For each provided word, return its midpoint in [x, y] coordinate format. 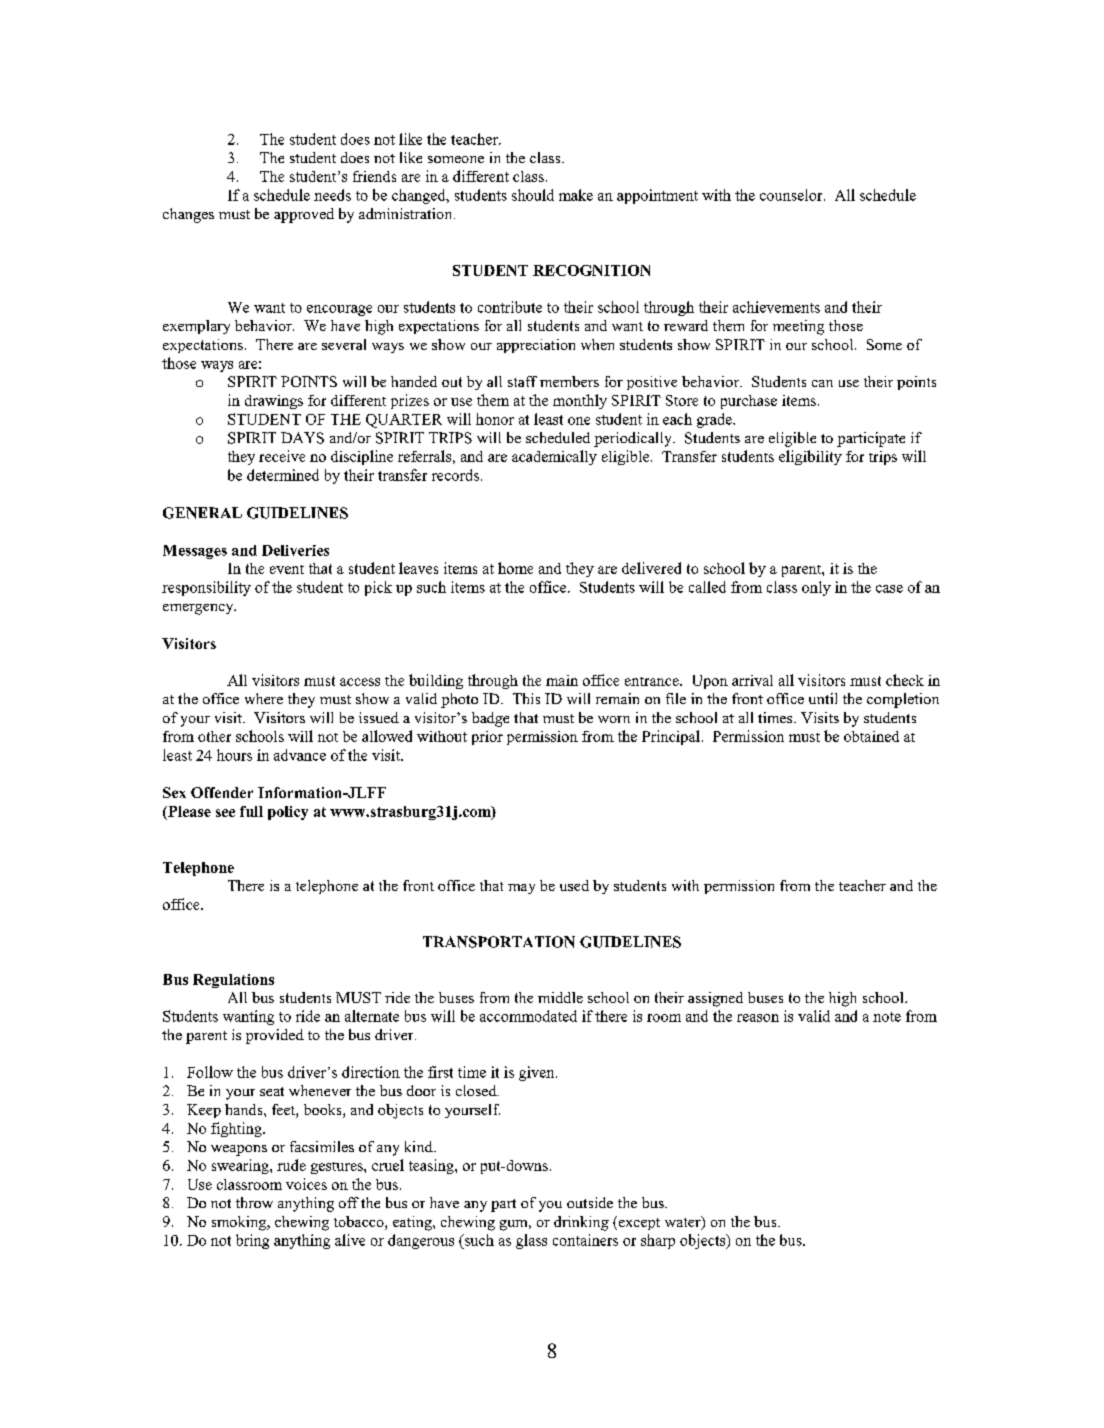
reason [758, 1018]
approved [304, 215]
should [533, 195]
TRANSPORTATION [499, 942]
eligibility [810, 457]
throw [254, 1202]
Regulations [233, 981]
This [526, 698]
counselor [792, 195]
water [684, 1223]
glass [531, 1241]
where [264, 698]
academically [554, 457]
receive [282, 456]
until [823, 698]
